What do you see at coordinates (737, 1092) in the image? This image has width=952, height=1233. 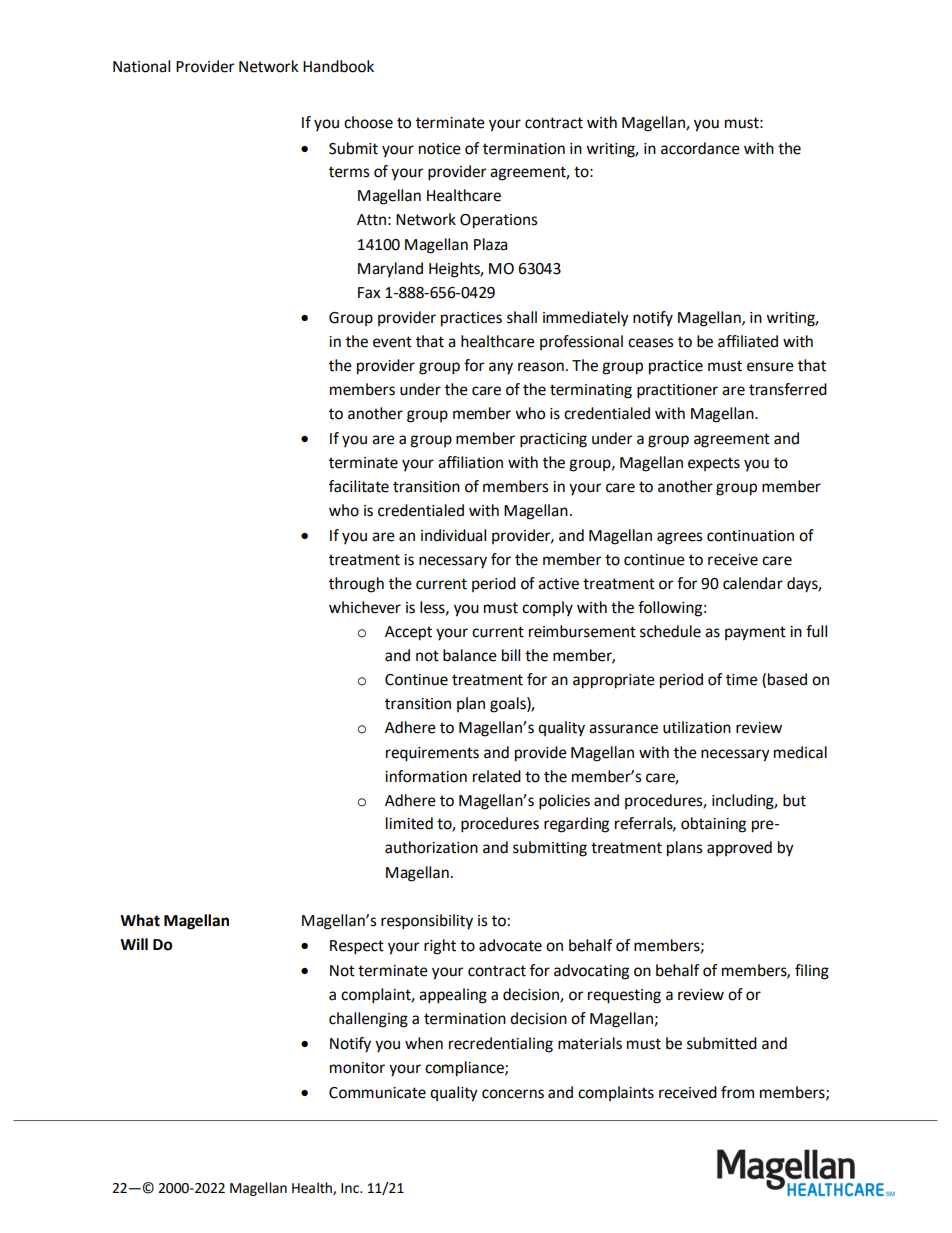 I see `from` at bounding box center [737, 1092].
